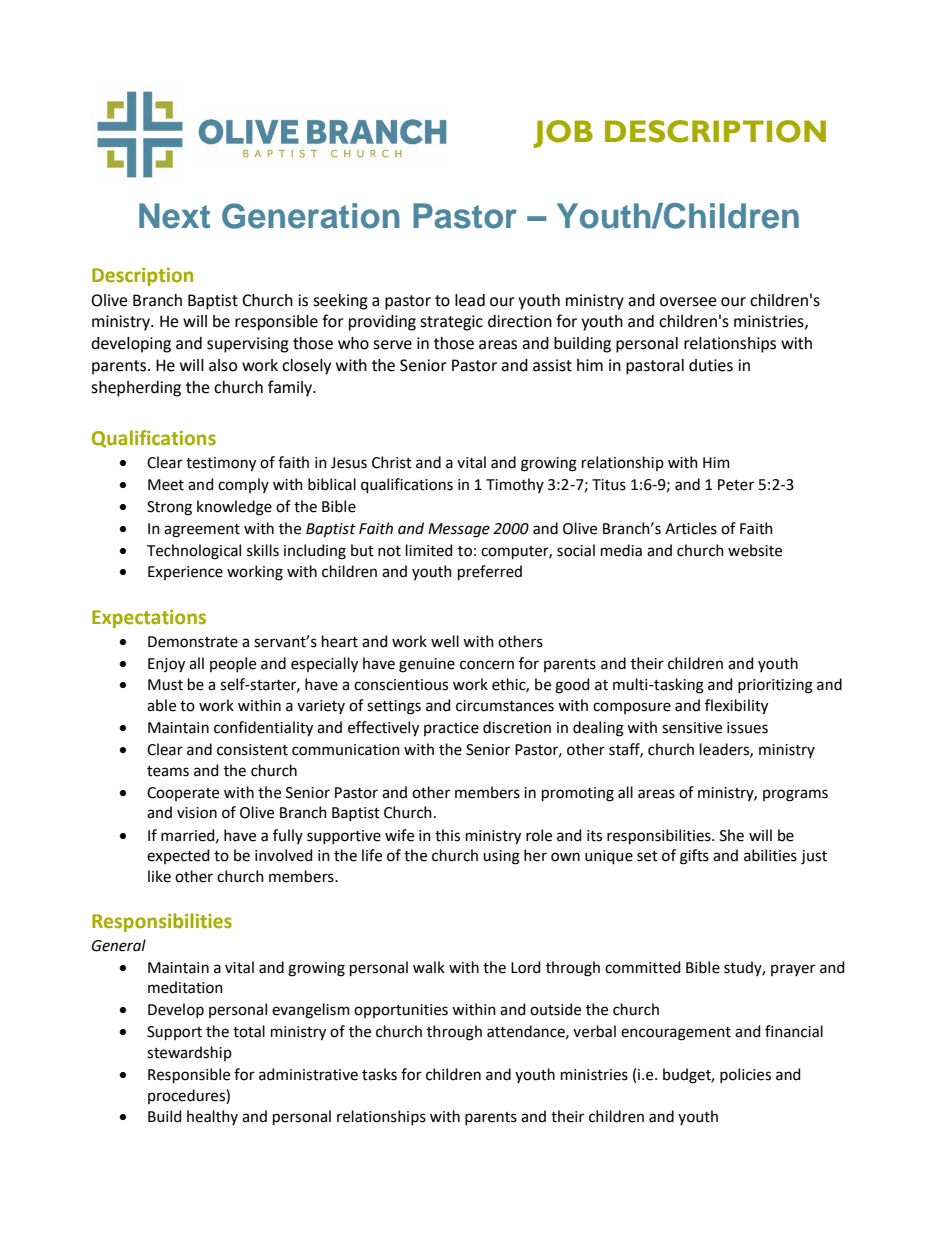  Describe the element at coordinates (445, 641) in the image. I see `well` at that location.
